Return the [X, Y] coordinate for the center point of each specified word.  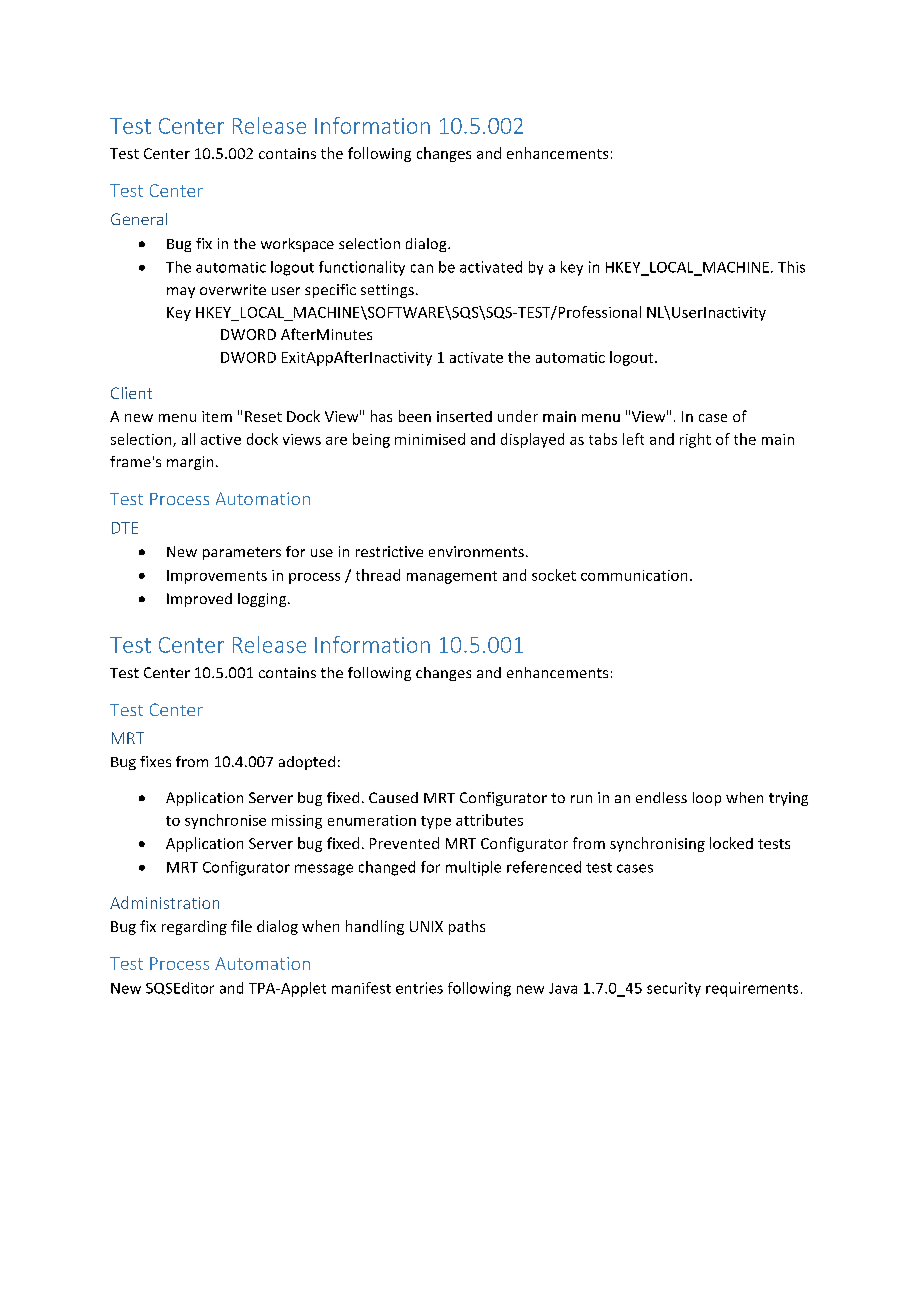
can [422, 268]
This [791, 267]
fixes [155, 761]
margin [190, 463]
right [695, 440]
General [139, 219]
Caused [393, 797]
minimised [430, 439]
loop [707, 799]
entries [419, 988]
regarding [194, 927]
